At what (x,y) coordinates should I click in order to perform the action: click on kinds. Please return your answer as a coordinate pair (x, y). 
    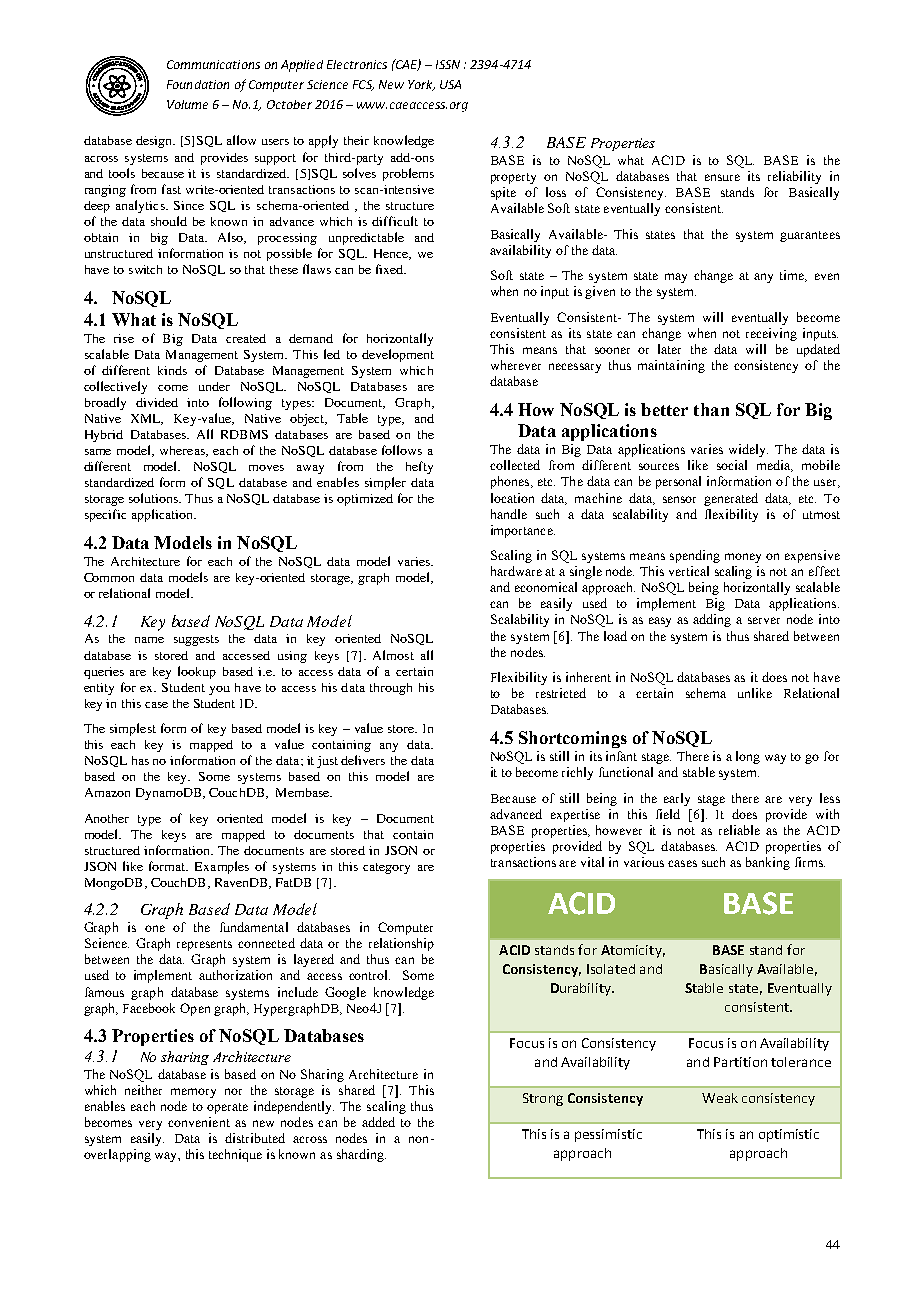
    Looking at the image, I should click on (172, 370).
